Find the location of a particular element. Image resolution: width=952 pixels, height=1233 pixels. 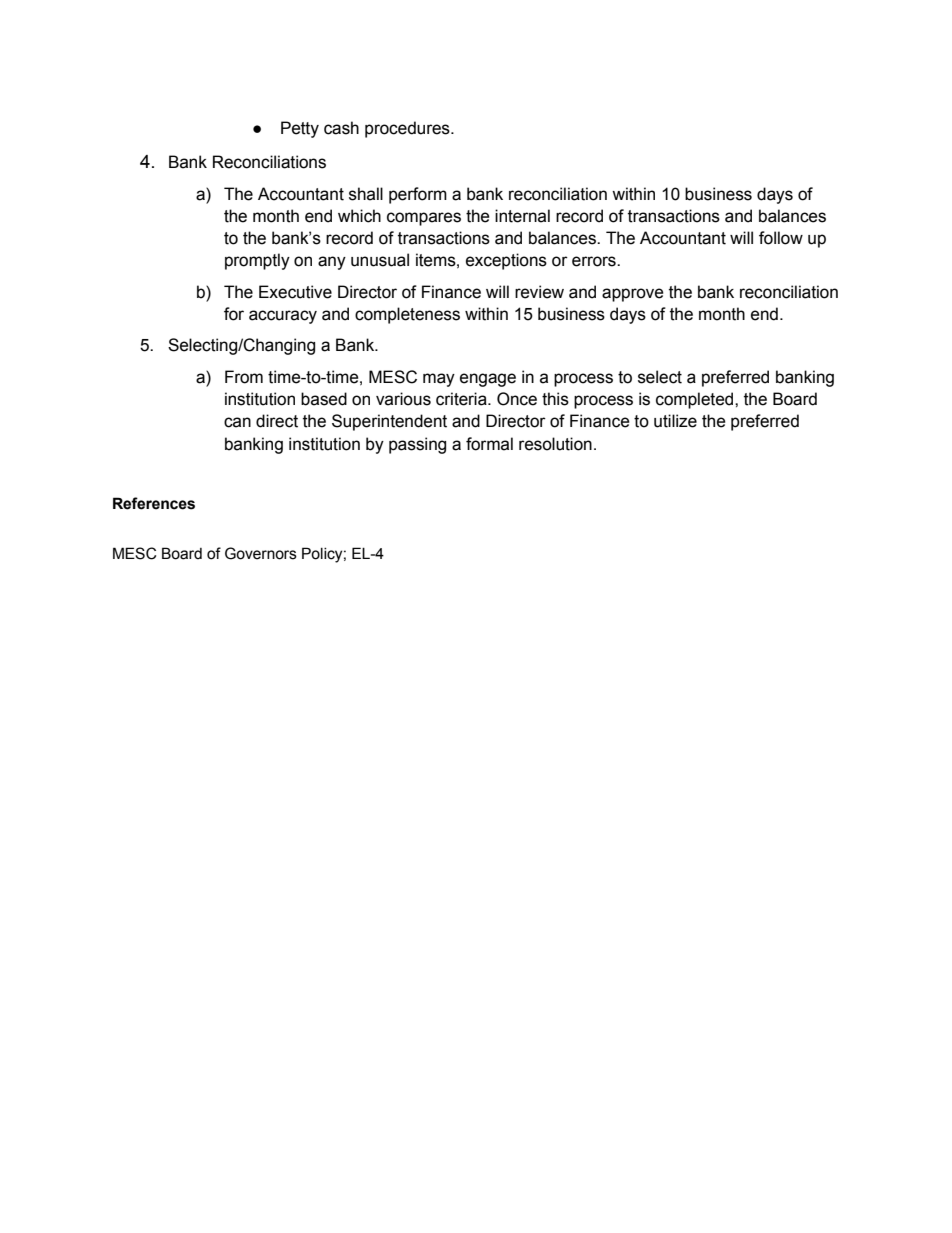

completeness is located at coordinates (407, 315).
